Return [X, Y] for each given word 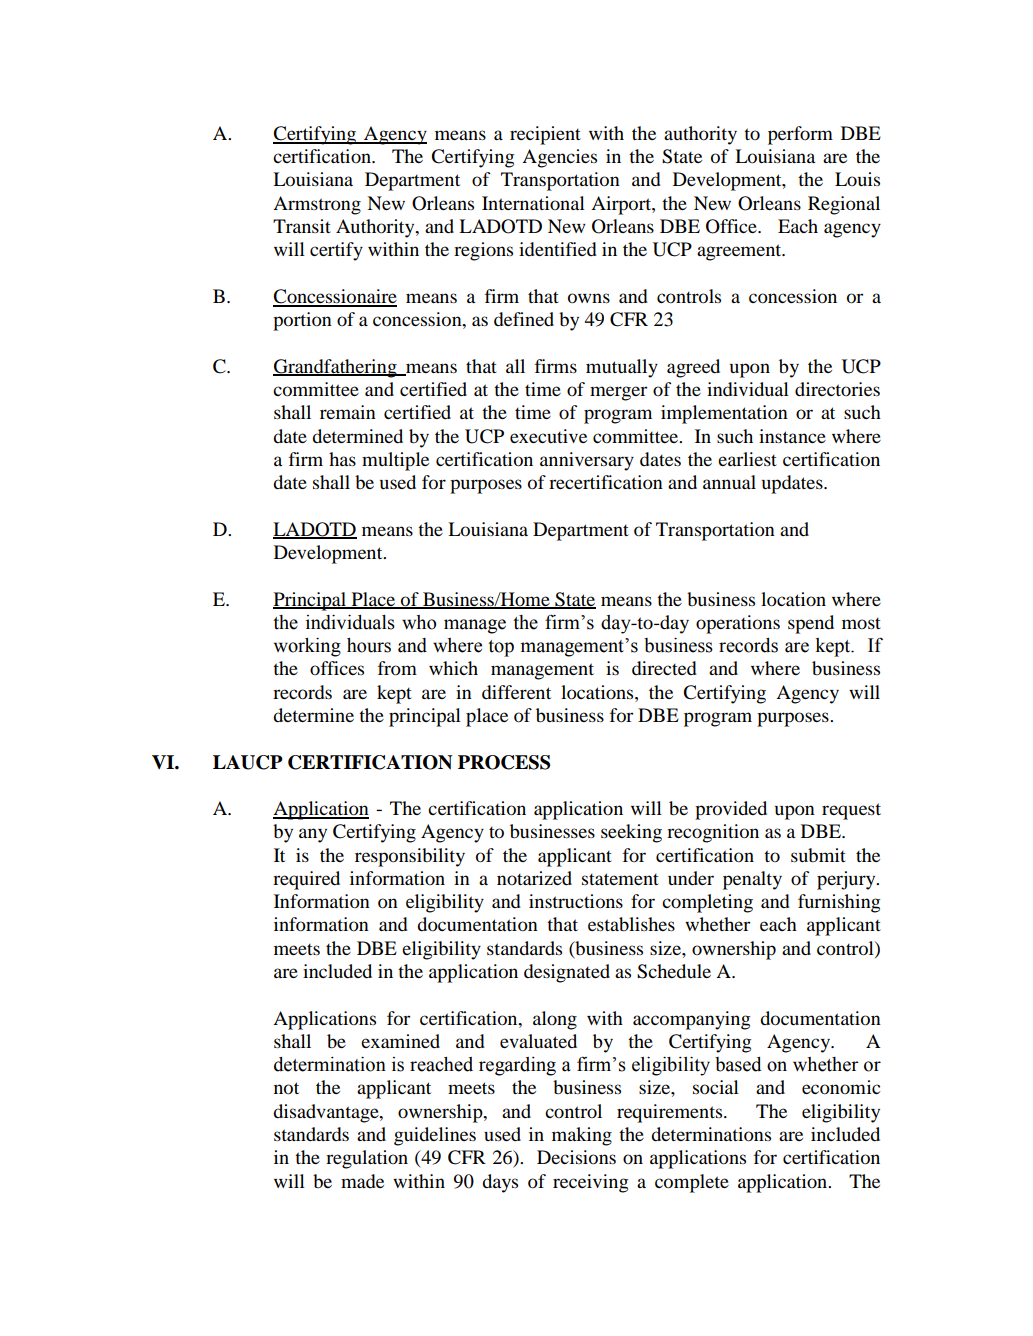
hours [369, 645]
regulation [367, 1159]
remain [348, 412]
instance [792, 436]
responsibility [410, 857]
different [516, 692]
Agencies [559, 158]
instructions [576, 901]
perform [800, 135]
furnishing [839, 903]
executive [548, 436]
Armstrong [317, 205]
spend [811, 624]
